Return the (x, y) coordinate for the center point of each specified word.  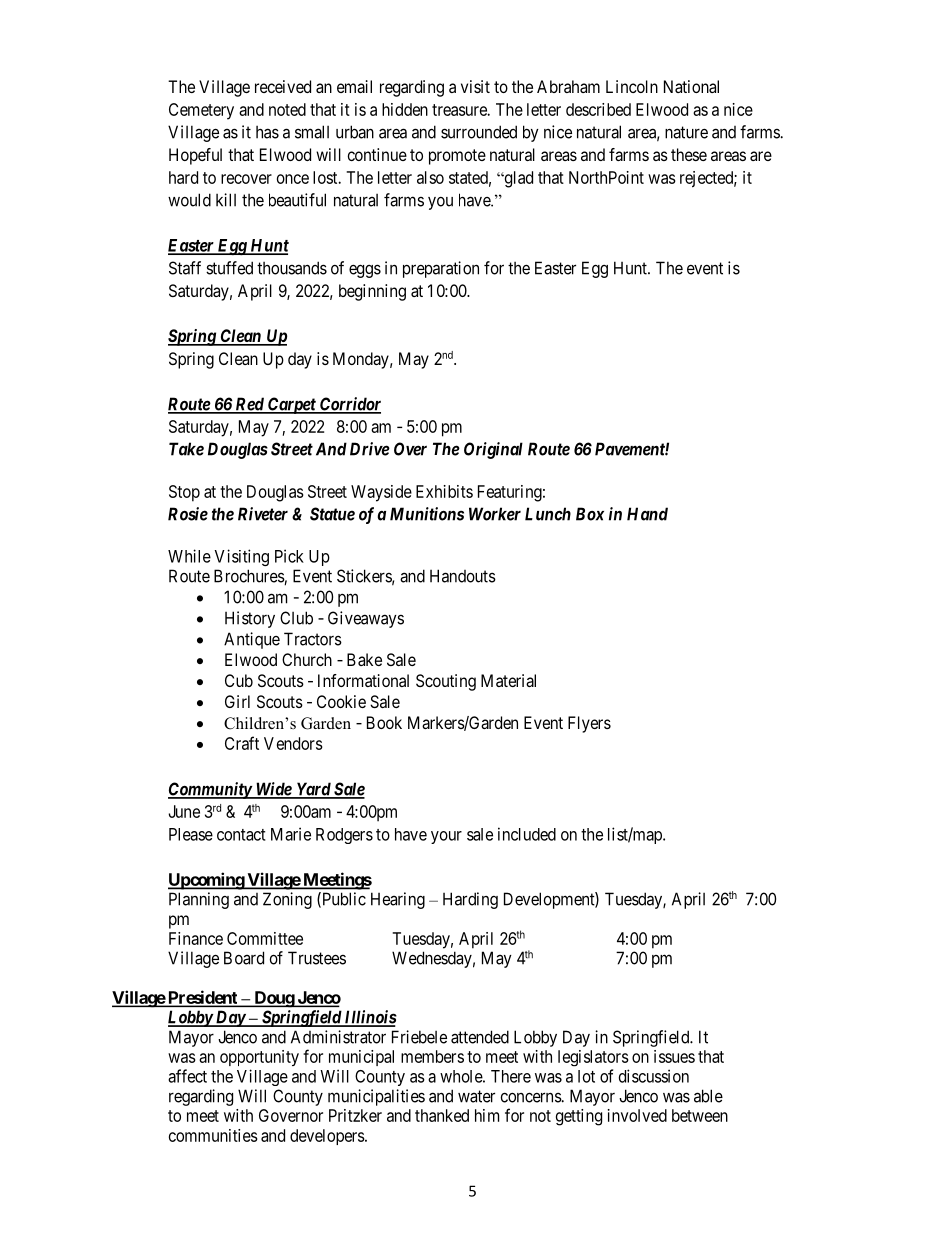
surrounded (479, 132)
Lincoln (632, 86)
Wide (273, 790)
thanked (442, 1115)
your (446, 837)
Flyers (589, 724)
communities (213, 1135)
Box (590, 514)
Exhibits (444, 491)
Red (249, 405)
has (267, 132)
